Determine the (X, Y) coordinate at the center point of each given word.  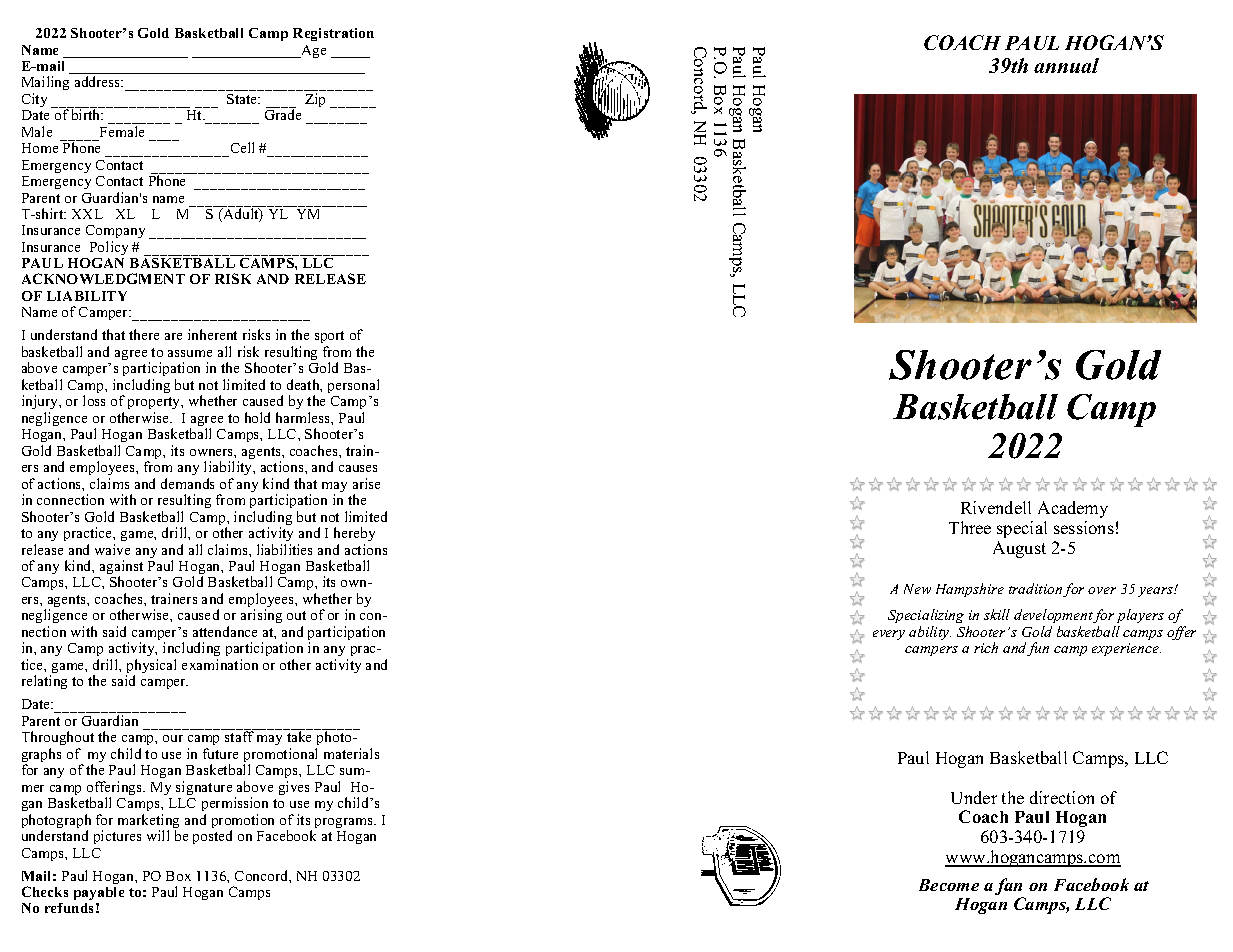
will (158, 835)
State (243, 99)
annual (1066, 65)
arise (366, 483)
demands (187, 483)
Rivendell (996, 507)
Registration (333, 34)
